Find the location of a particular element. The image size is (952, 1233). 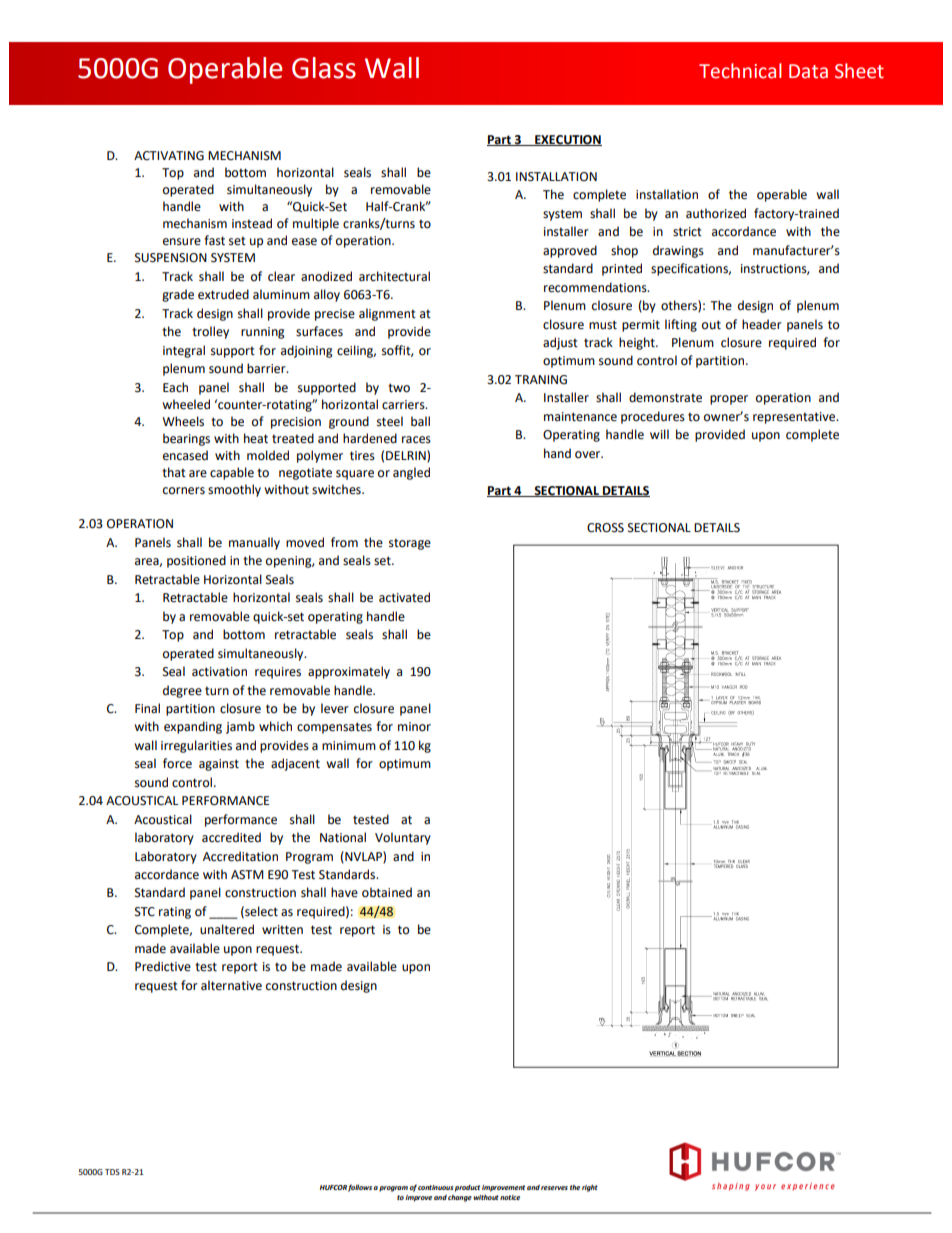

ACTIVATING is located at coordinates (169, 156).
